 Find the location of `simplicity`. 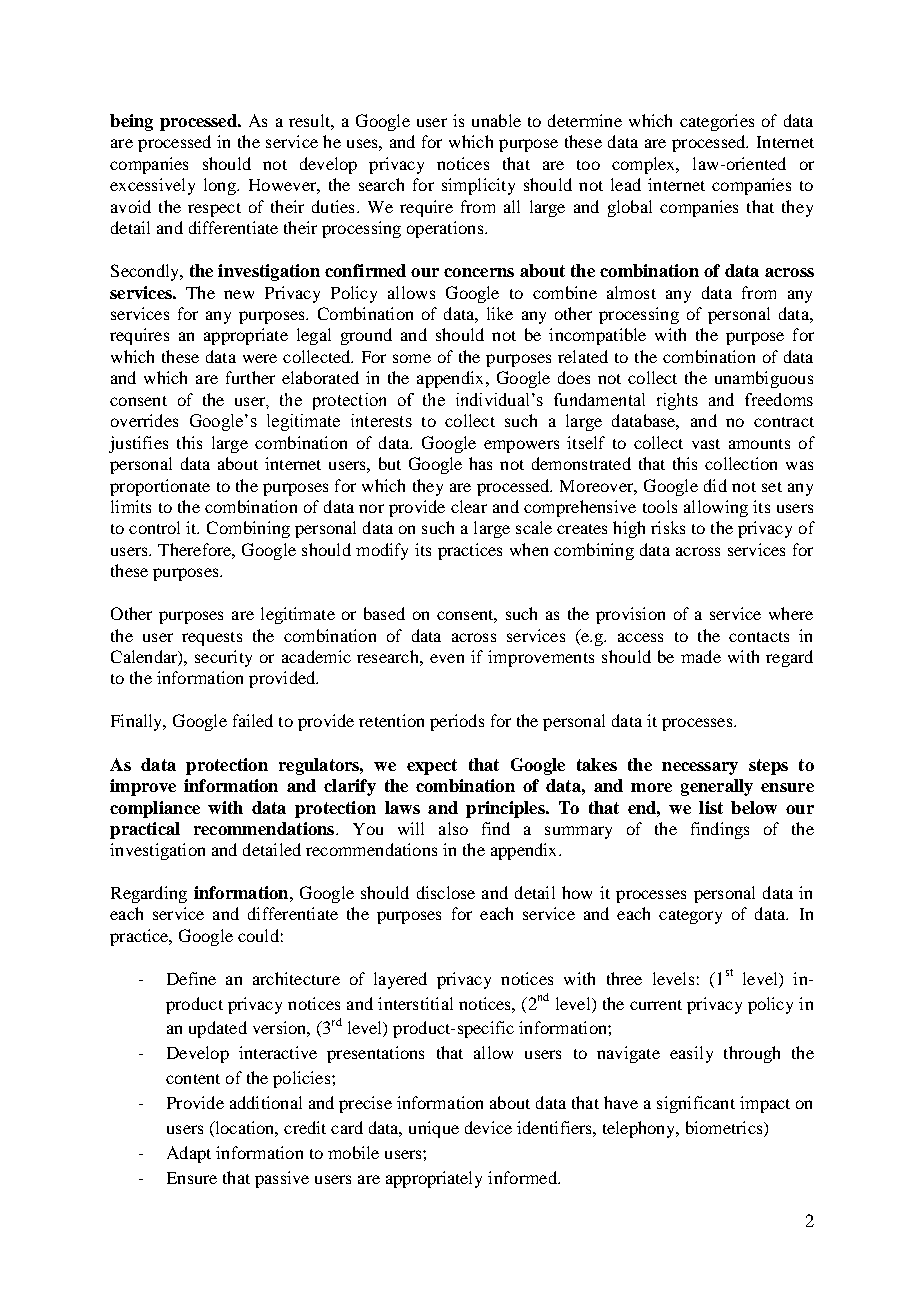

simplicity is located at coordinates (478, 186).
